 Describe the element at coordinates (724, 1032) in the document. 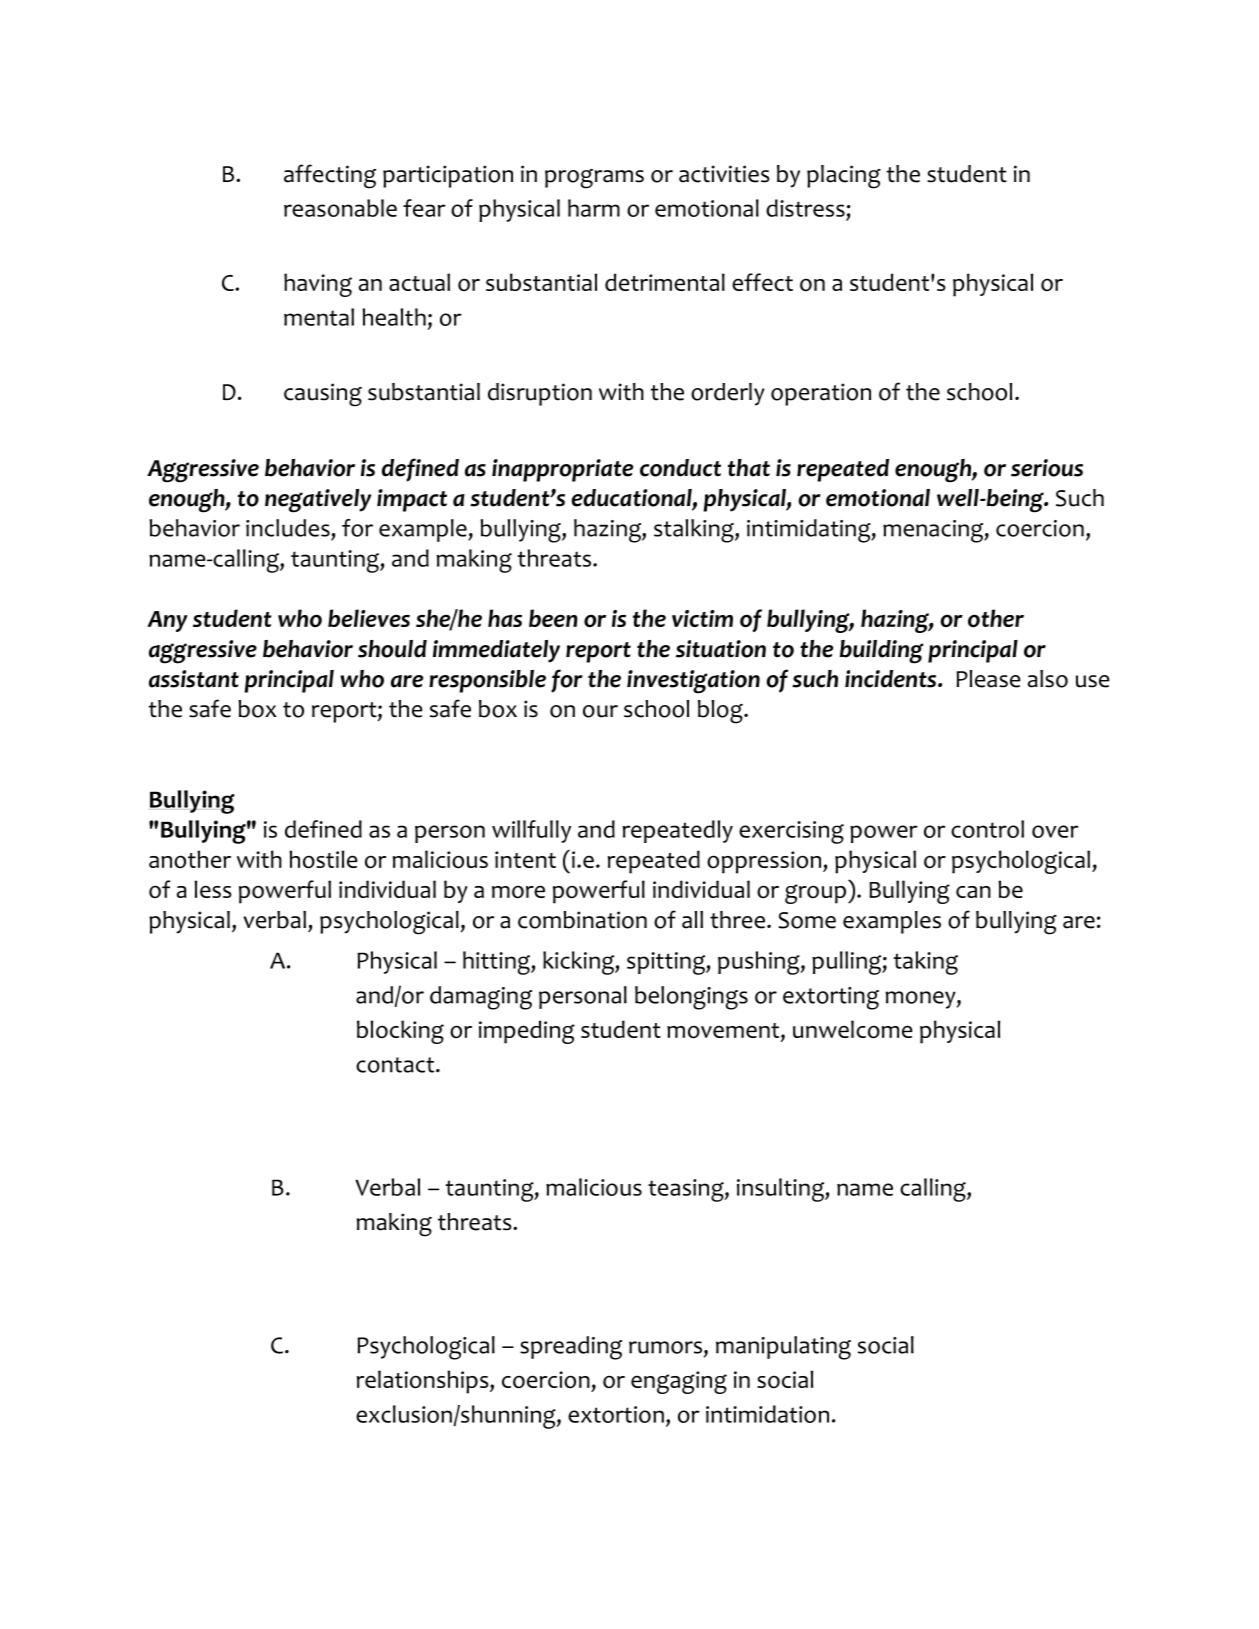

I see `movement` at that location.
